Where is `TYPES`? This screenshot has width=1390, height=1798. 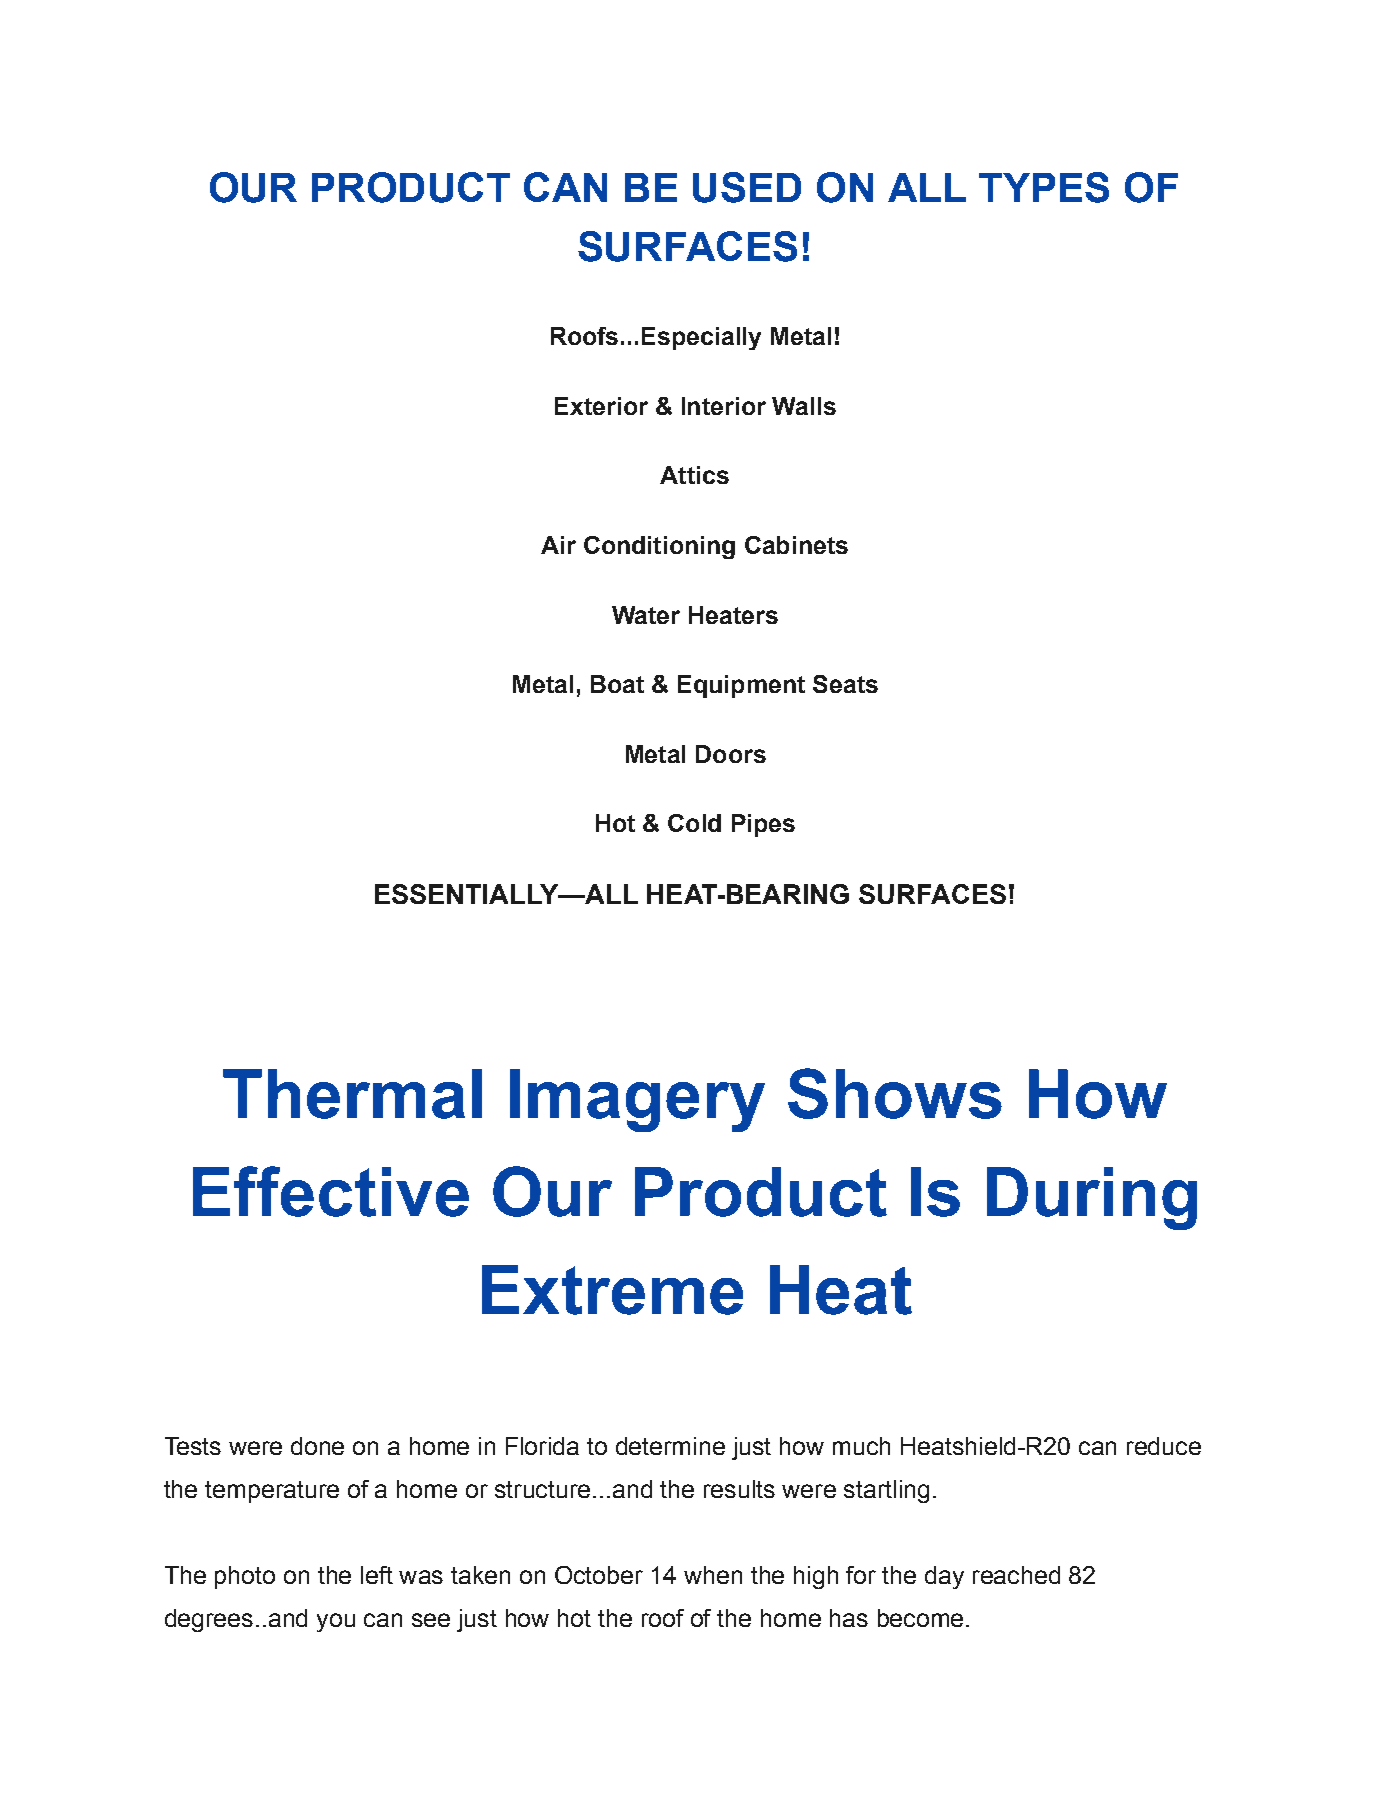
TYPES is located at coordinates (1044, 187).
